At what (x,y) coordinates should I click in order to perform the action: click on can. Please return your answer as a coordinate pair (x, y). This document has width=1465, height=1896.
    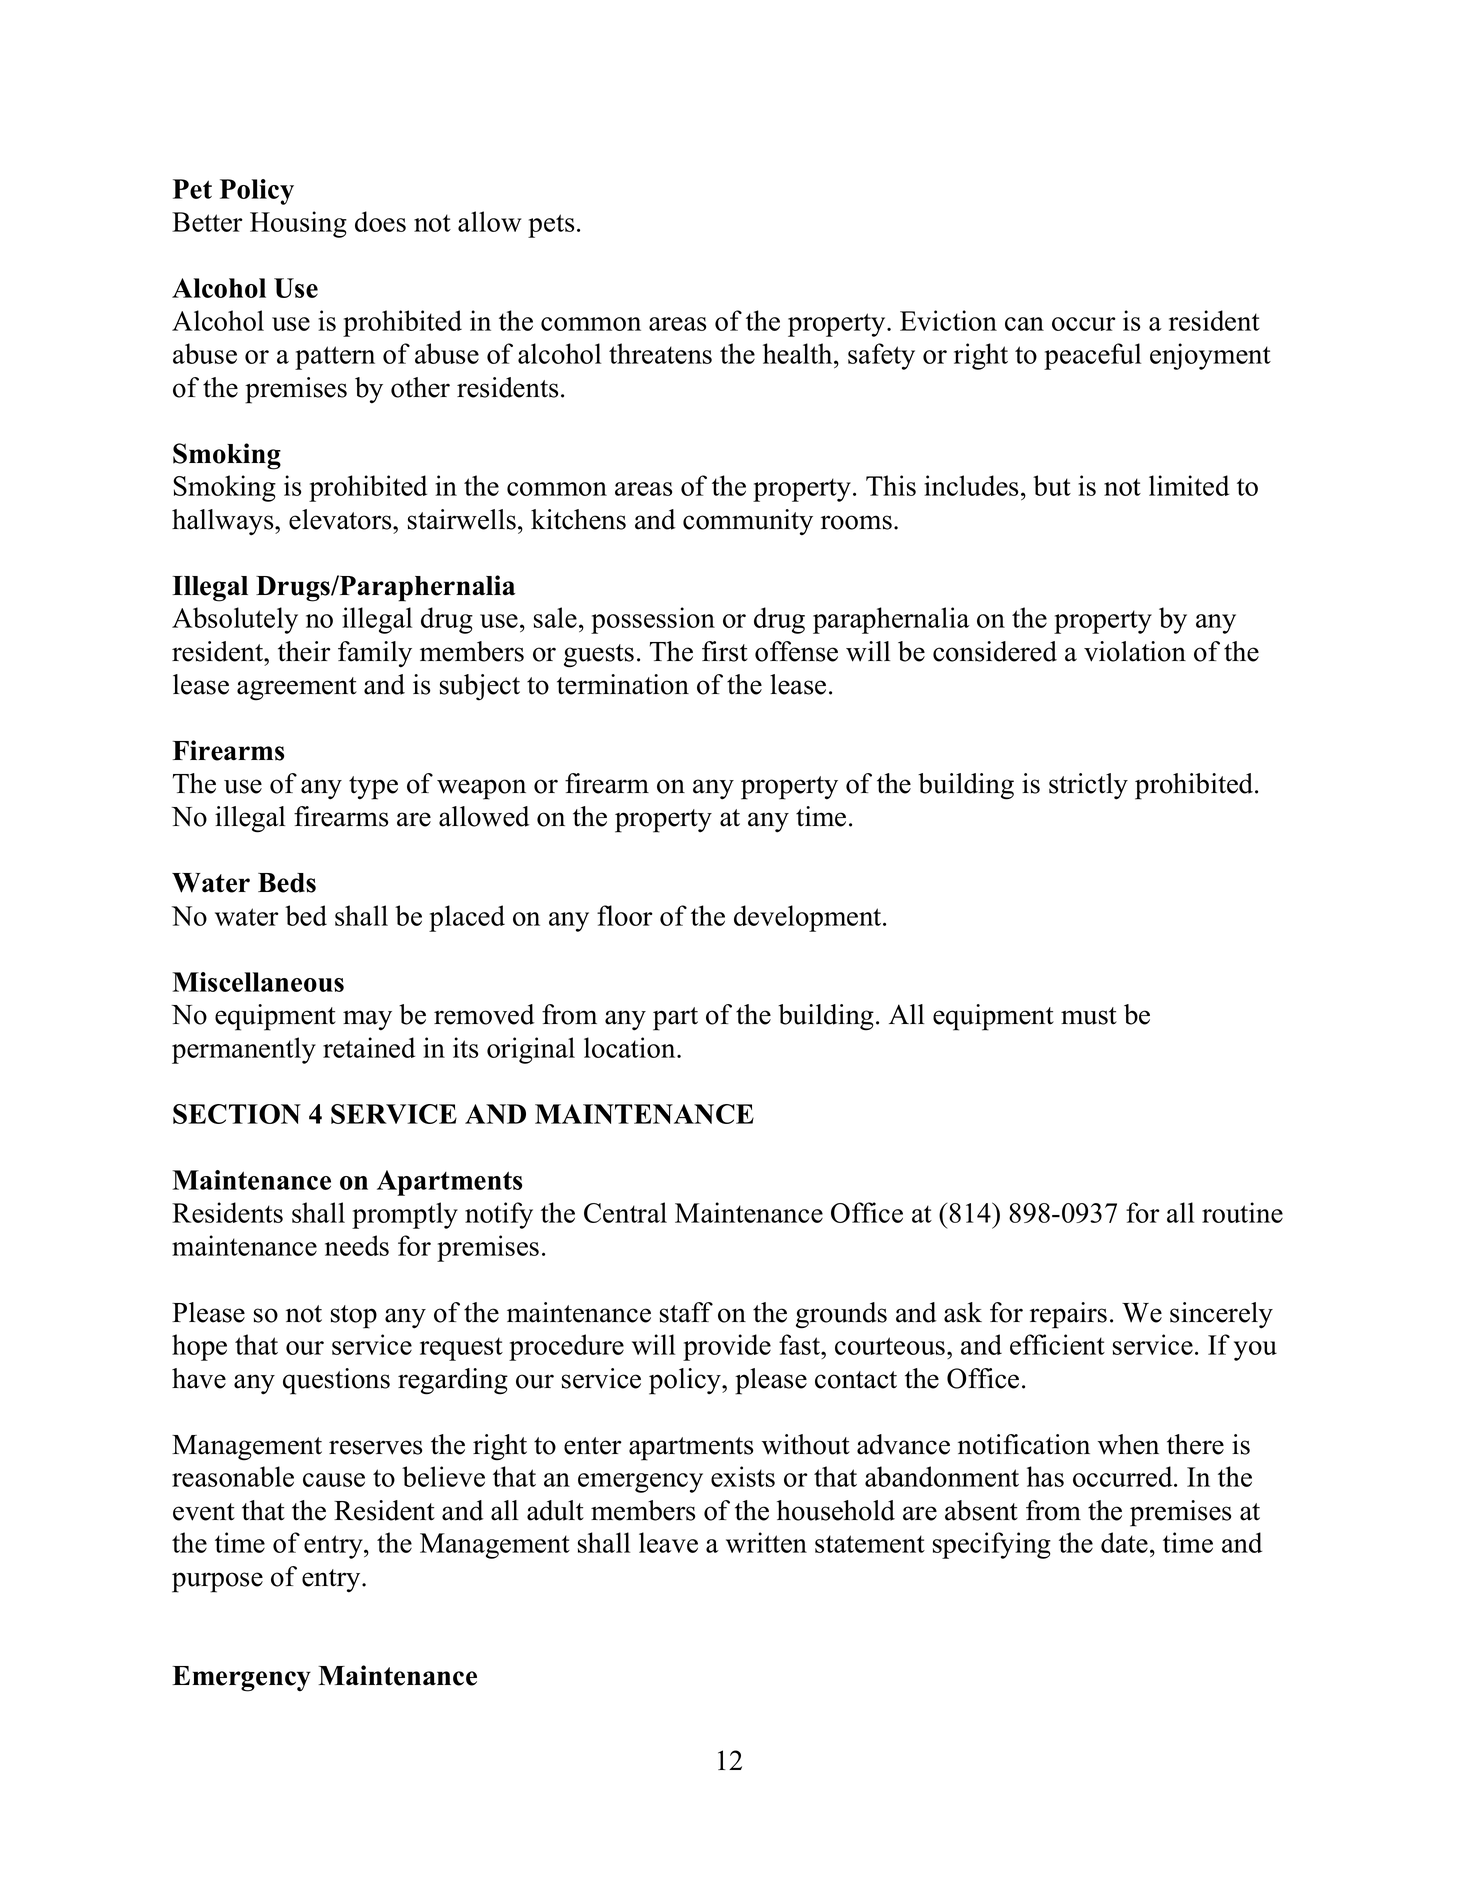
    Looking at the image, I should click on (1024, 324).
